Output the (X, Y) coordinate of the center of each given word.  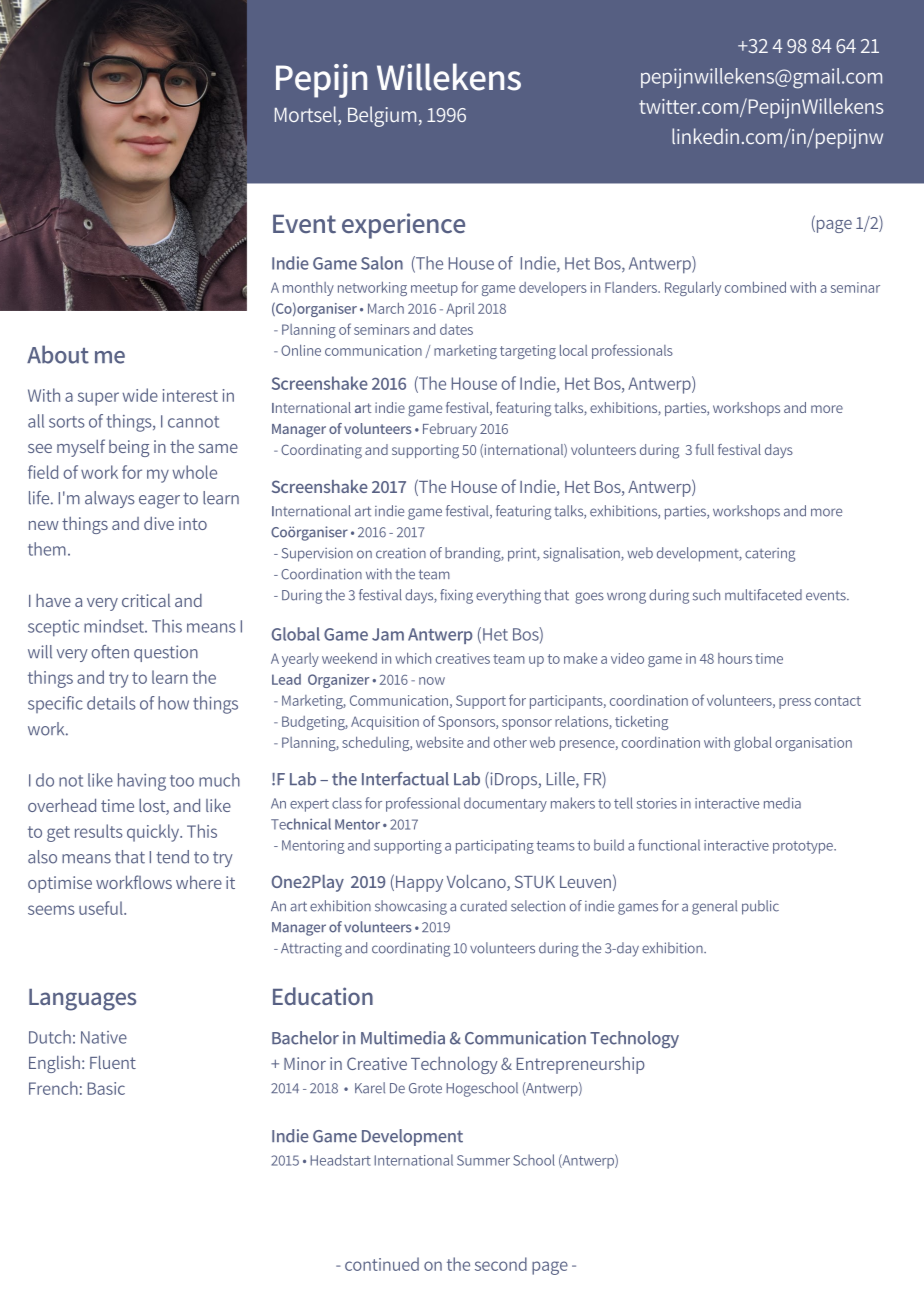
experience (403, 226)
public (760, 907)
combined (755, 287)
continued (382, 1264)
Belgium (382, 116)
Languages (82, 1000)
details (111, 703)
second (501, 1264)
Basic (106, 1088)
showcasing (411, 907)
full (705, 449)
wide (140, 395)
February (450, 430)
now (432, 681)
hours (735, 658)
